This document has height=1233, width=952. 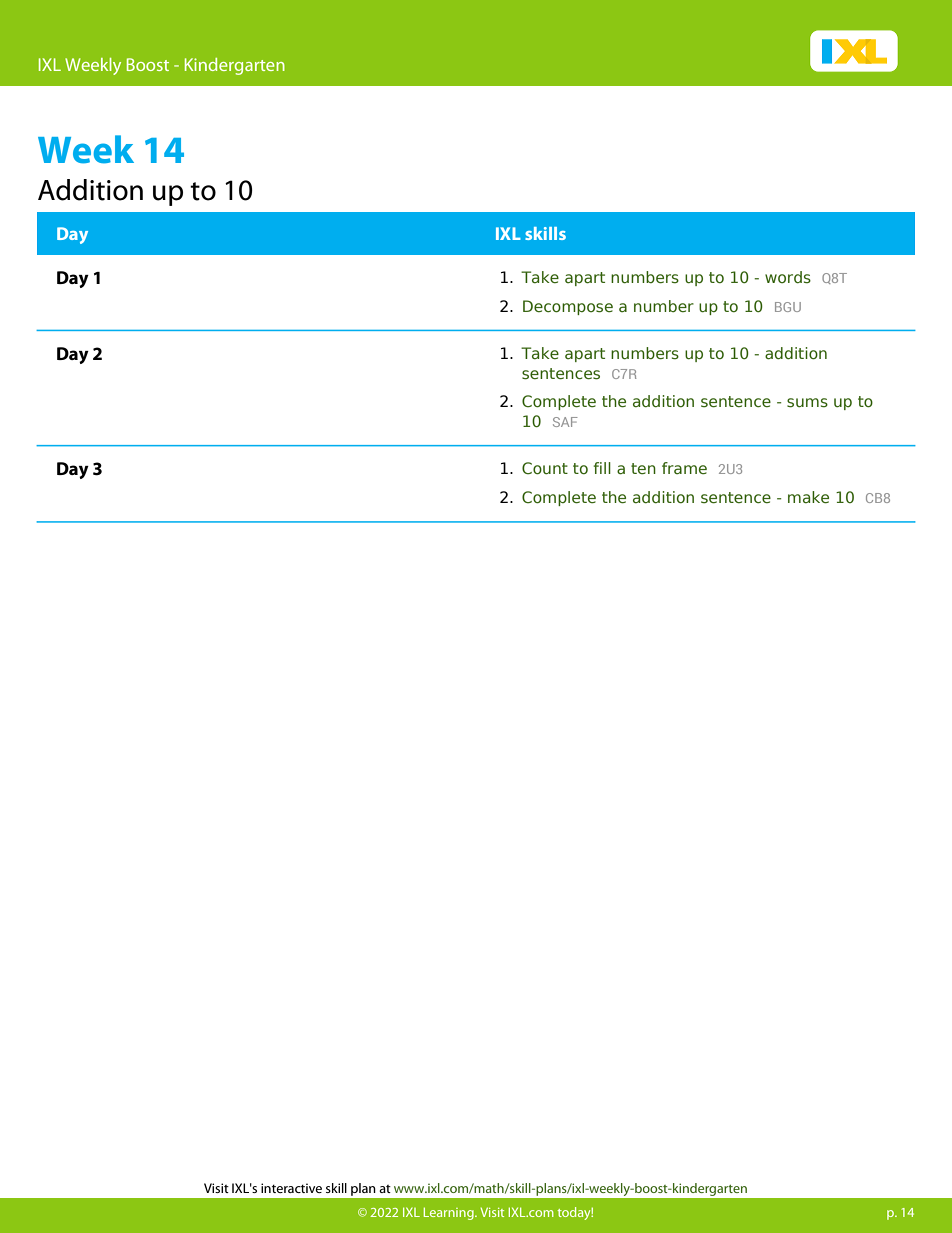 What do you see at coordinates (565, 422) in the document?
I see `SAF` at bounding box center [565, 422].
